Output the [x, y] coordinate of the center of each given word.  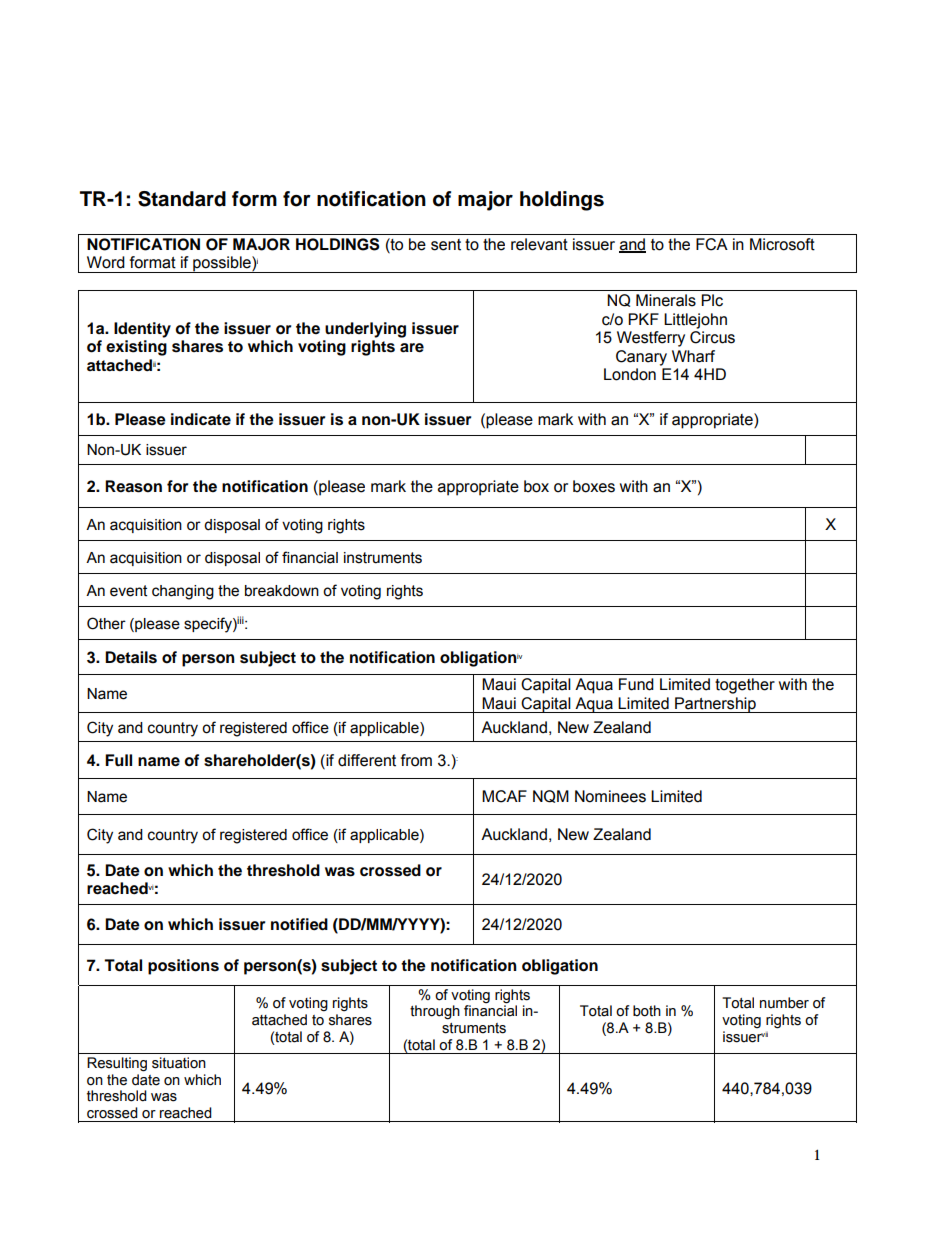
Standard [182, 199]
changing [183, 592]
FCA [712, 244]
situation [179, 1063]
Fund [636, 684]
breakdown [282, 591]
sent [446, 245]
